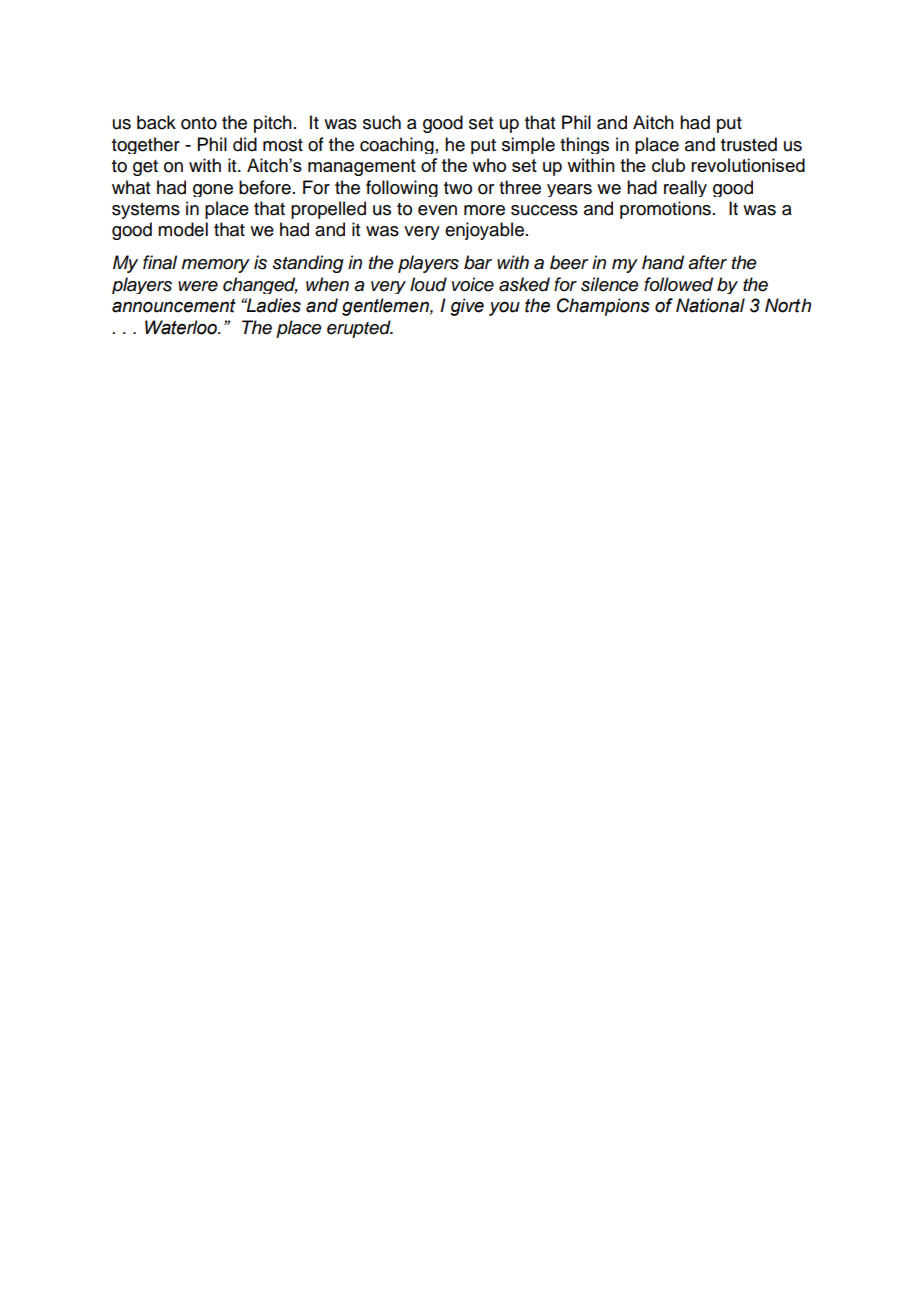  I want to click on memory, so click(216, 266).
